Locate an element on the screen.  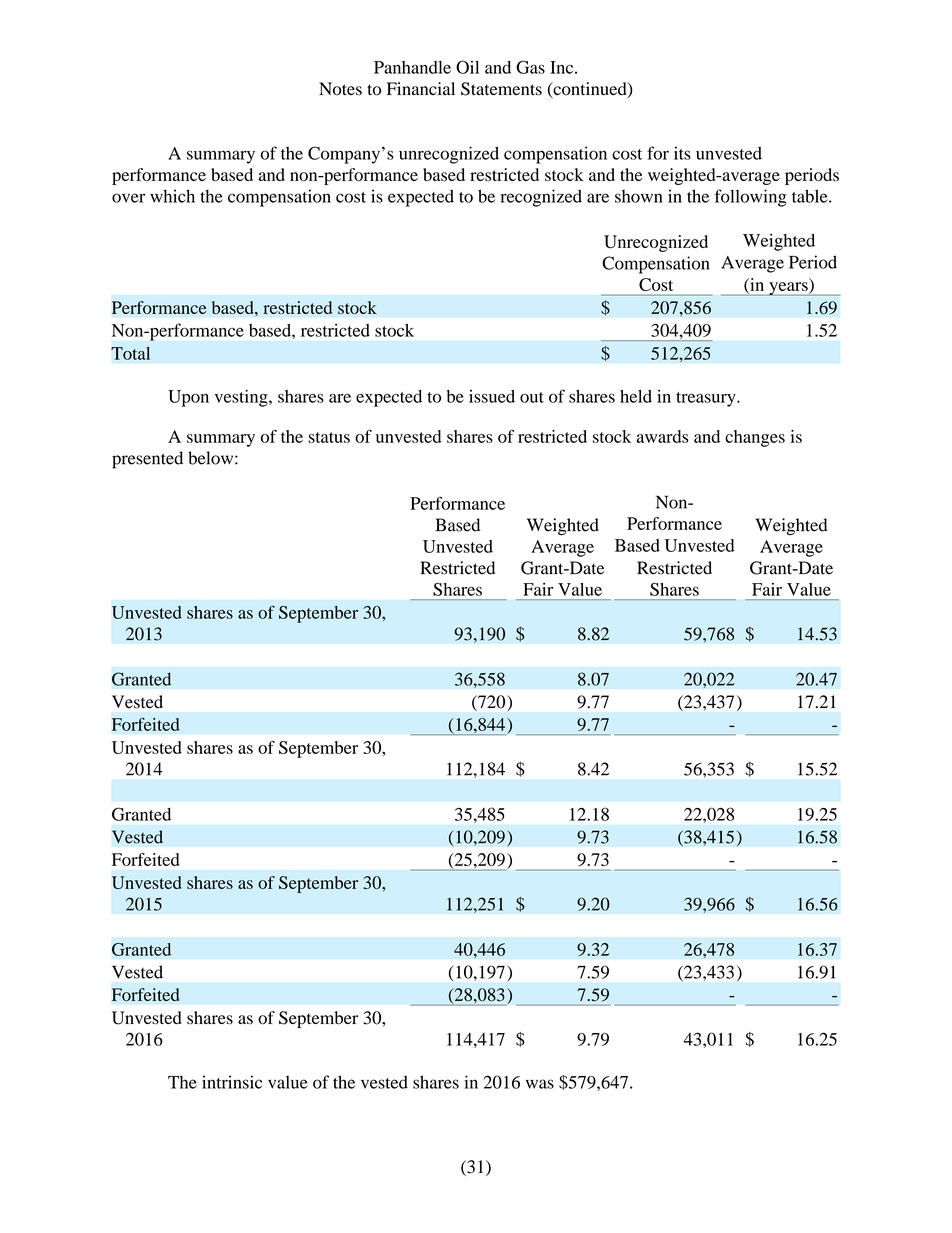
which is located at coordinates (172, 196).
